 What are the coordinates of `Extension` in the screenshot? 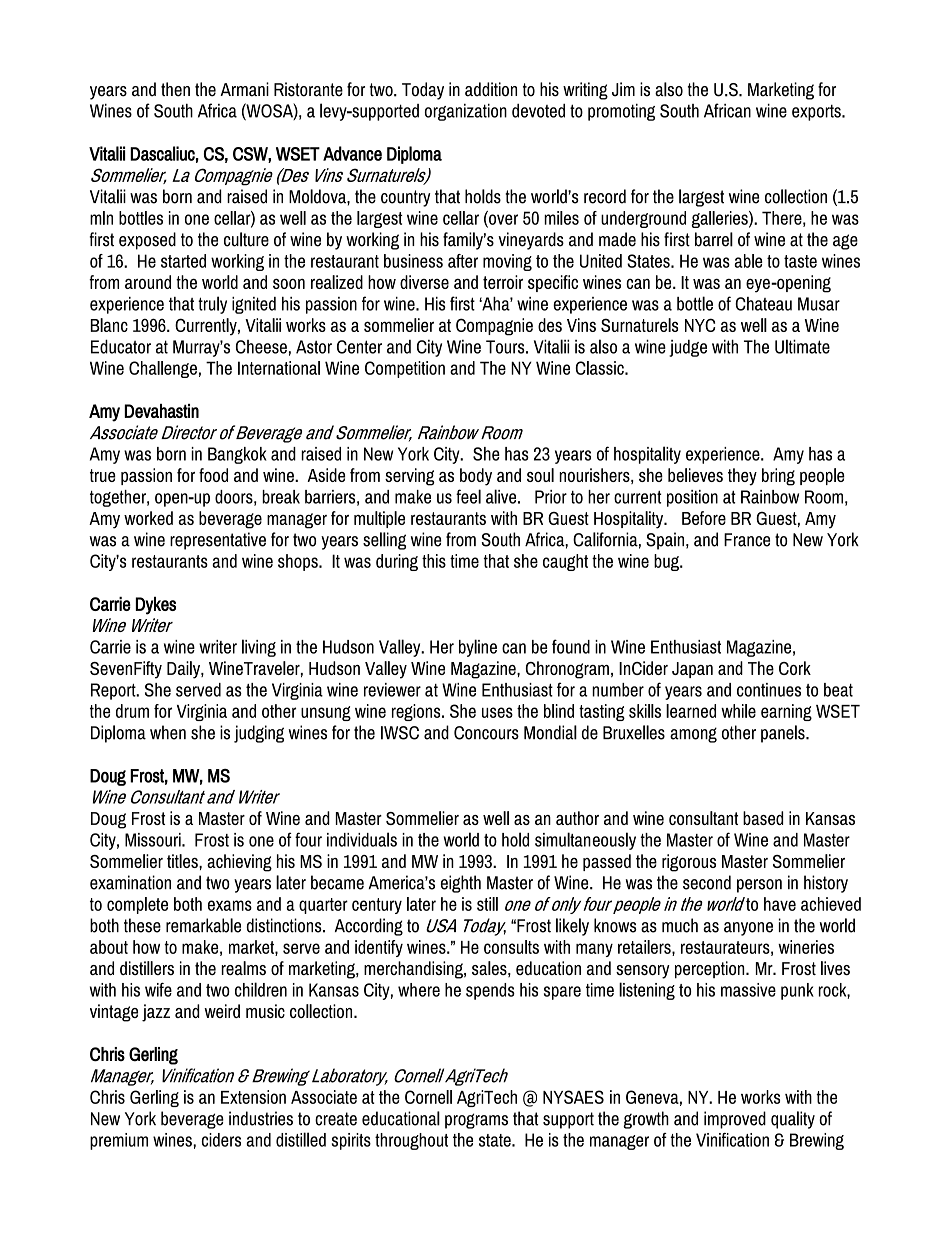 It's located at (253, 1097).
